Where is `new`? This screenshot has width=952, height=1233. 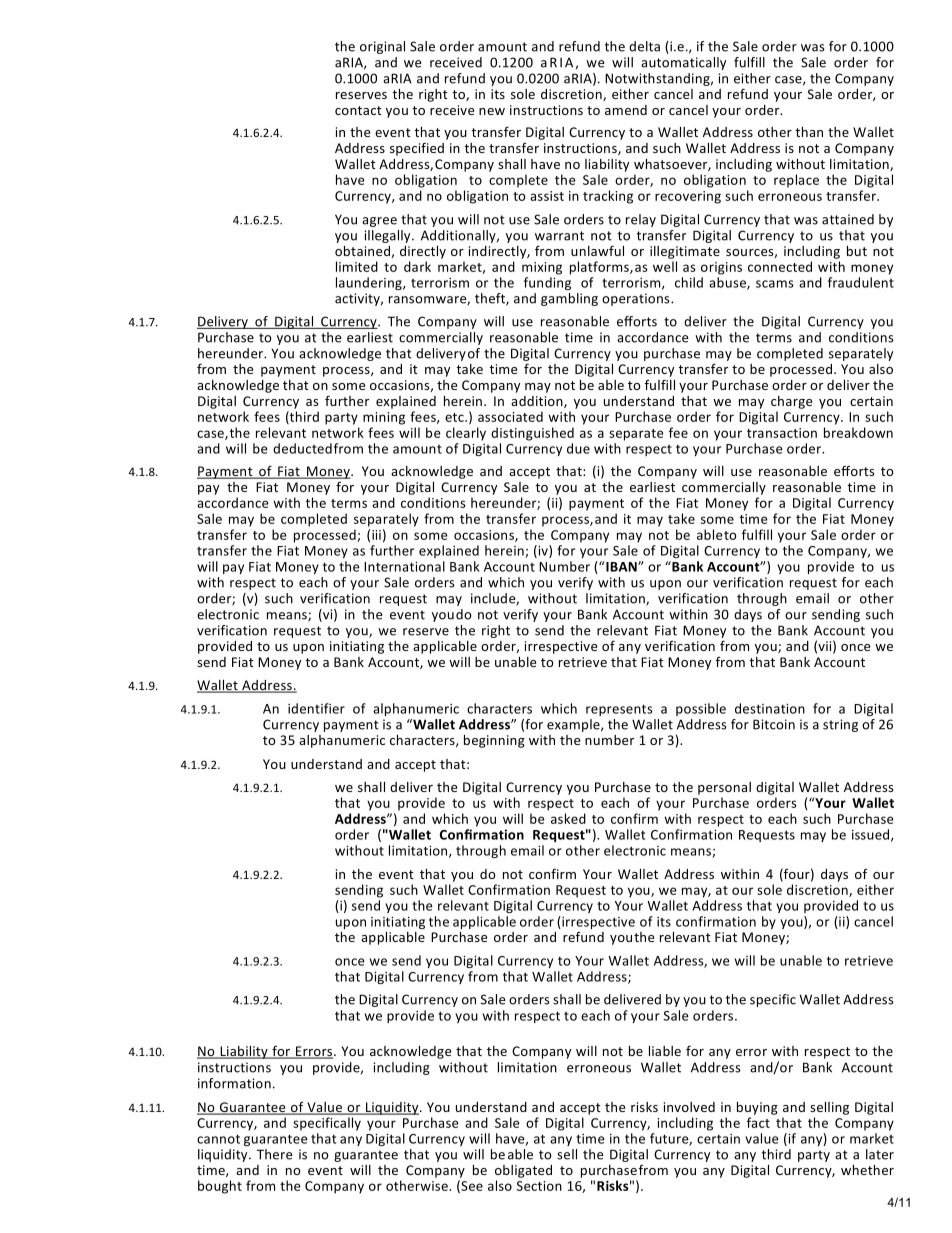 new is located at coordinates (492, 111).
